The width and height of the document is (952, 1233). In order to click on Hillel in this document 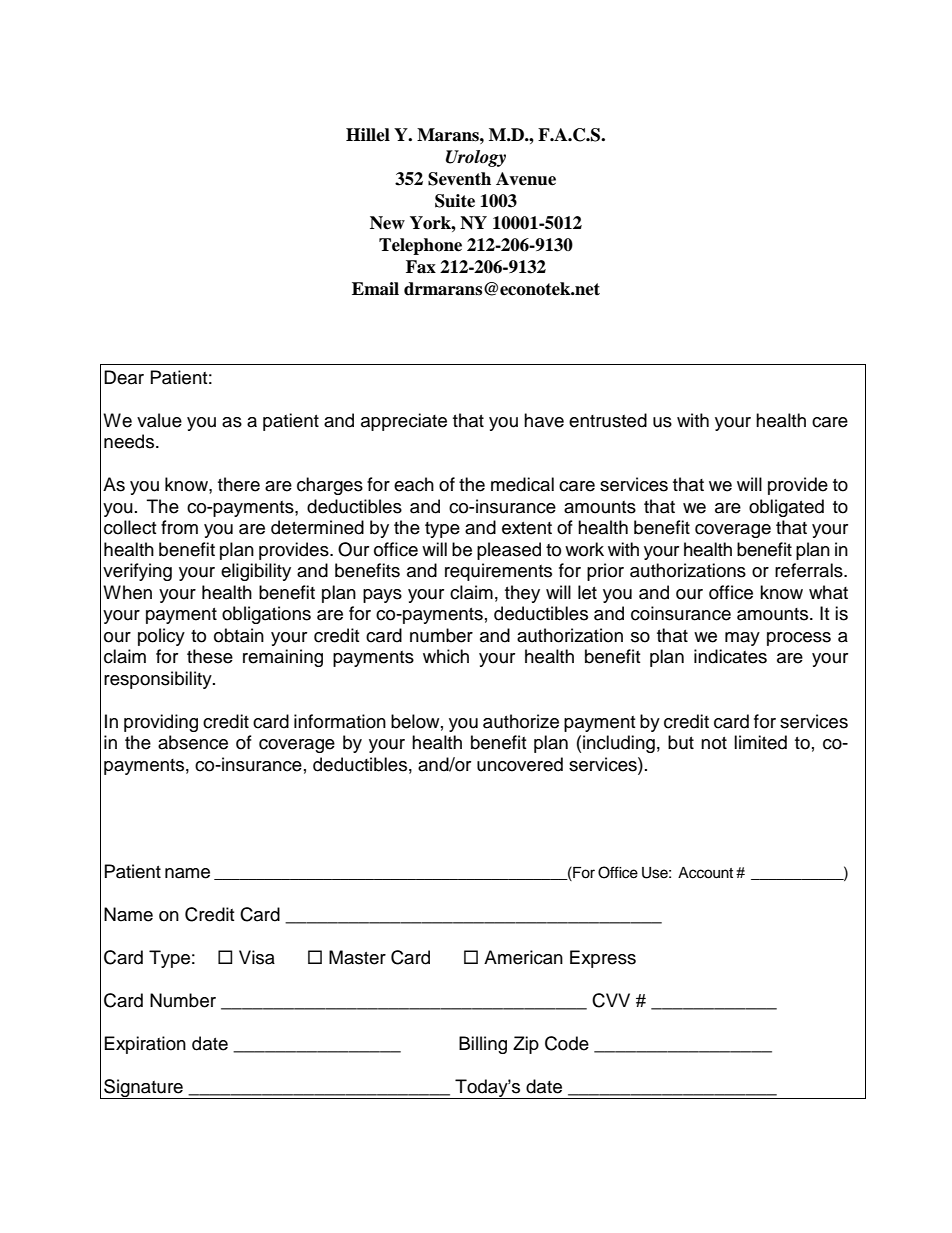, I will do `click(368, 135)`.
